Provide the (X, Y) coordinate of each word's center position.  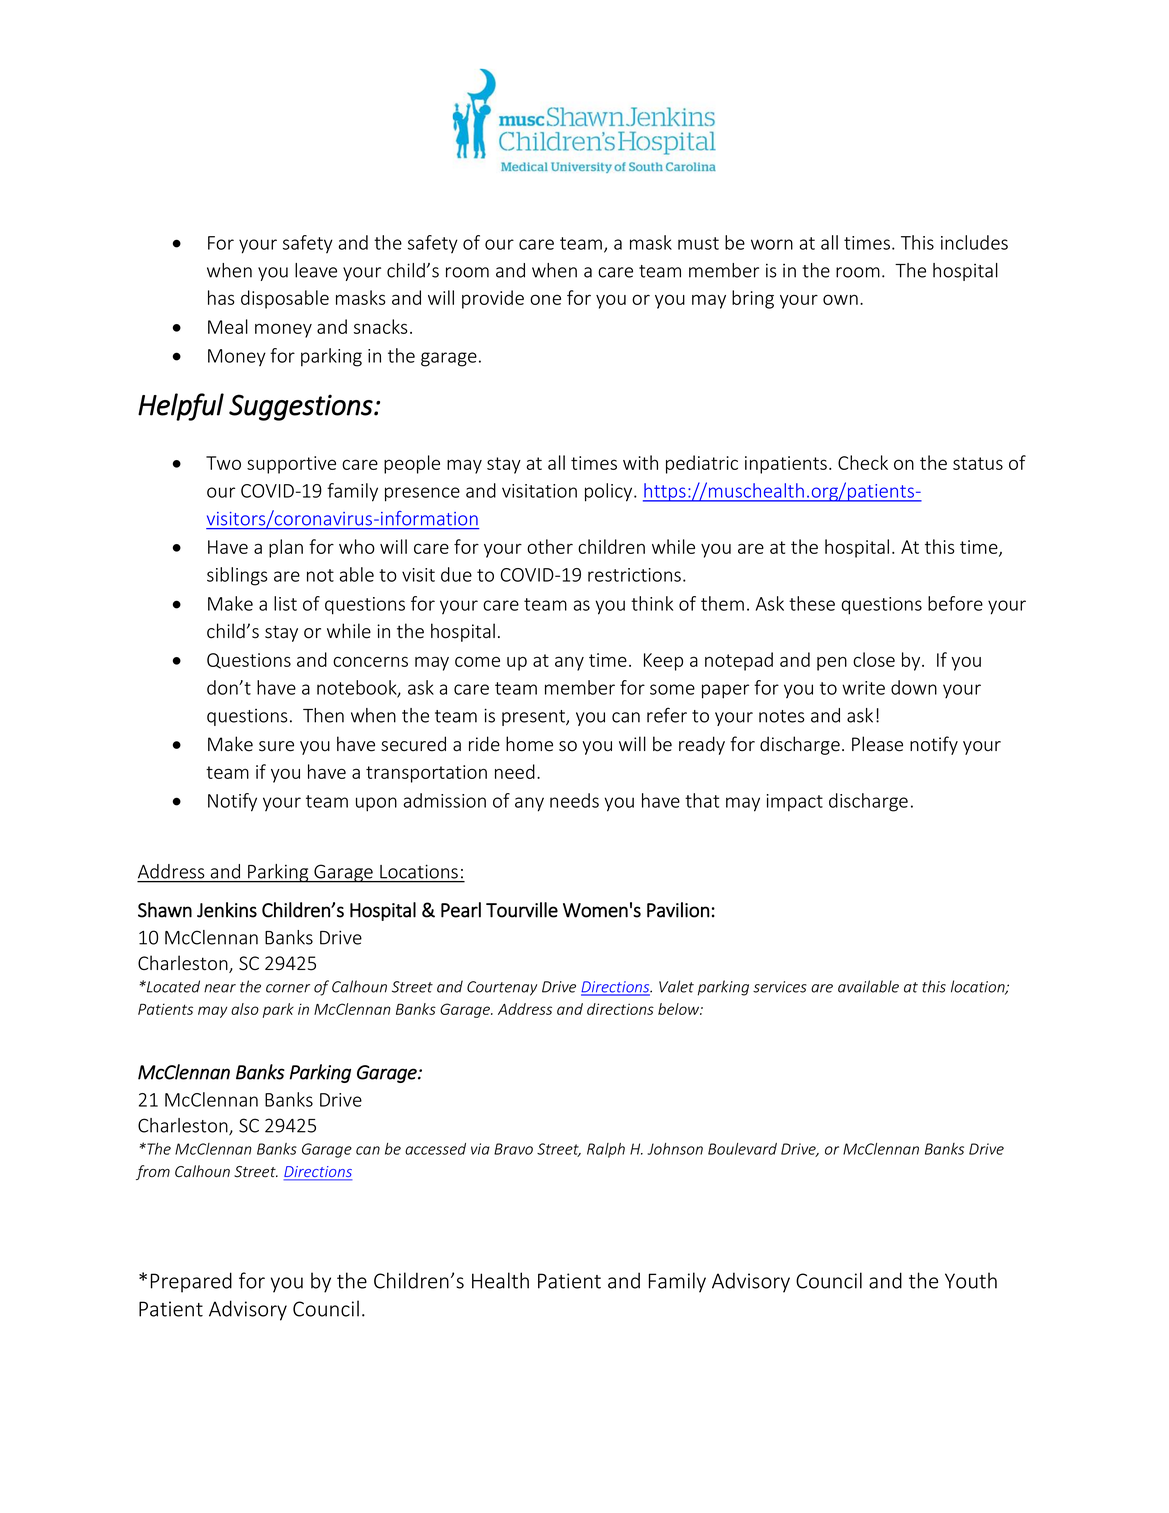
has (221, 297)
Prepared (191, 1282)
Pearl (461, 910)
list (285, 603)
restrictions (634, 575)
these (812, 603)
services (780, 987)
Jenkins (227, 910)
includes (974, 242)
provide (493, 299)
